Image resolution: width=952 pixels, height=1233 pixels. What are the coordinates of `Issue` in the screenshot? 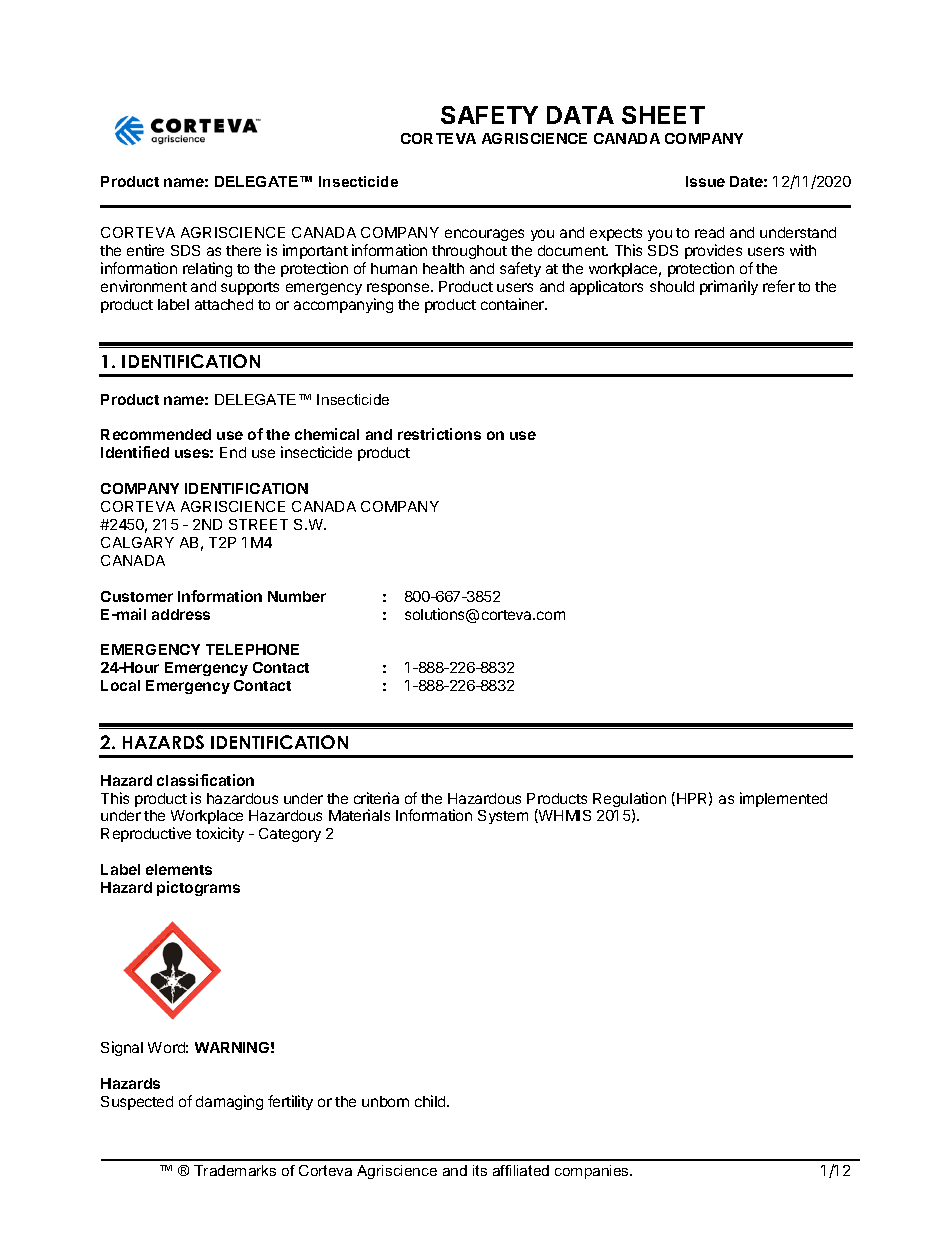 It's located at (705, 181).
